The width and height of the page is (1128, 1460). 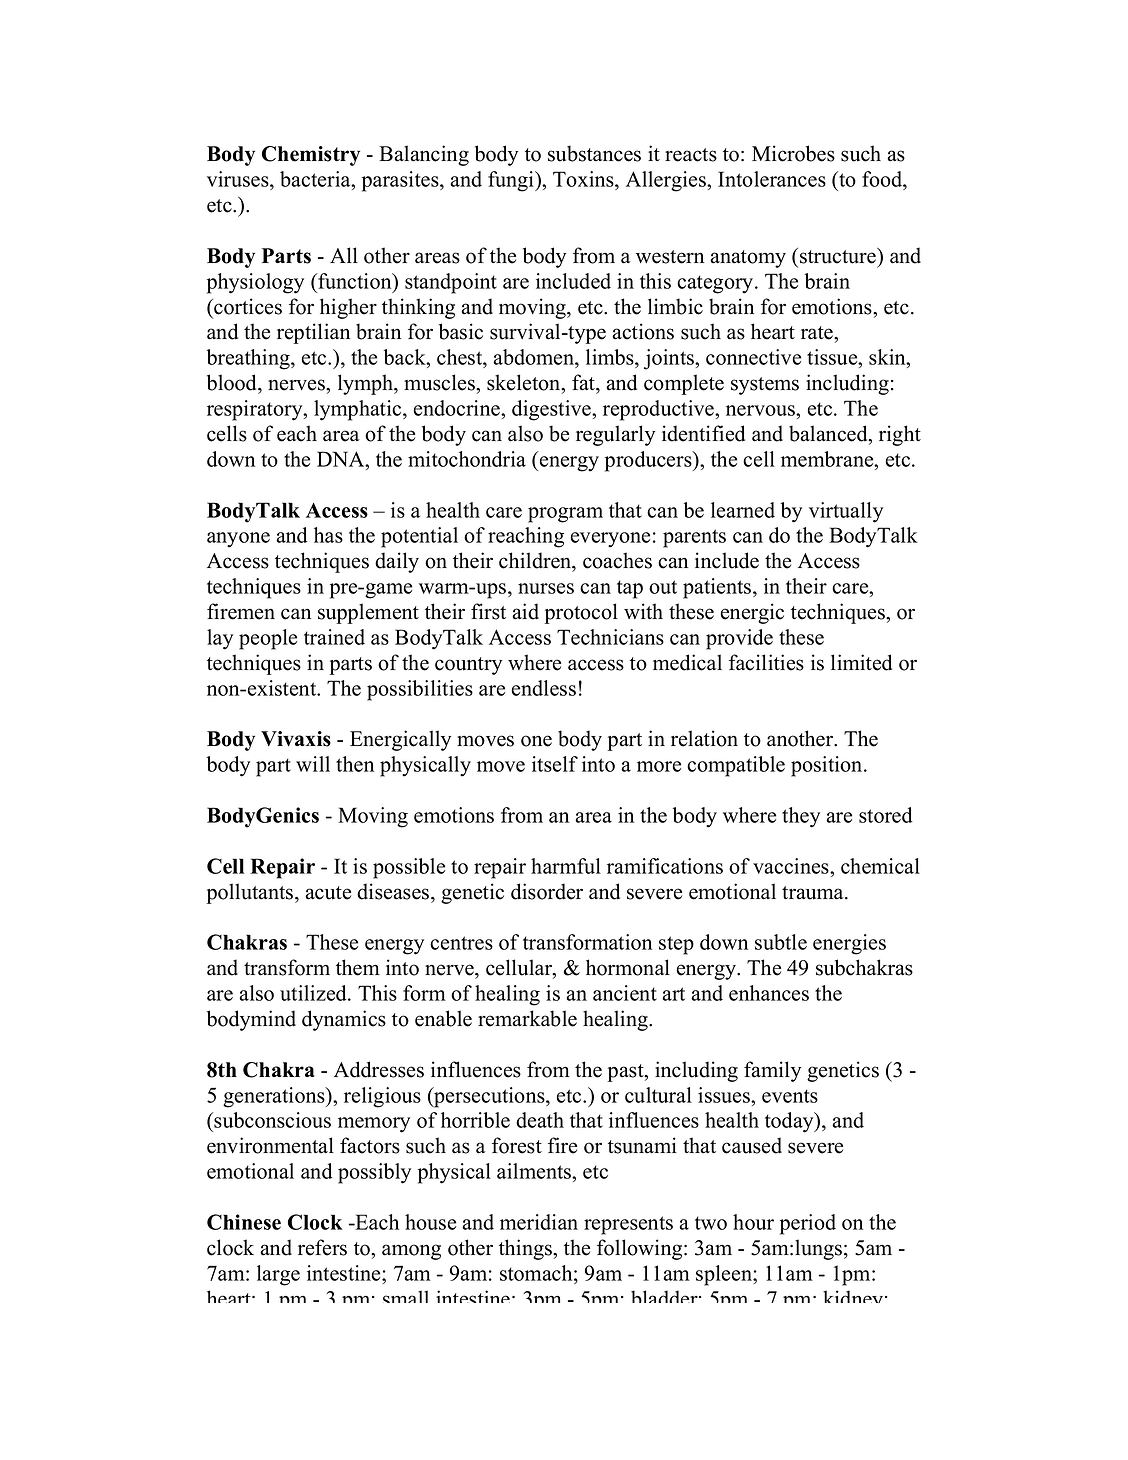 What do you see at coordinates (828, 766) in the page?
I see `position` at bounding box center [828, 766].
